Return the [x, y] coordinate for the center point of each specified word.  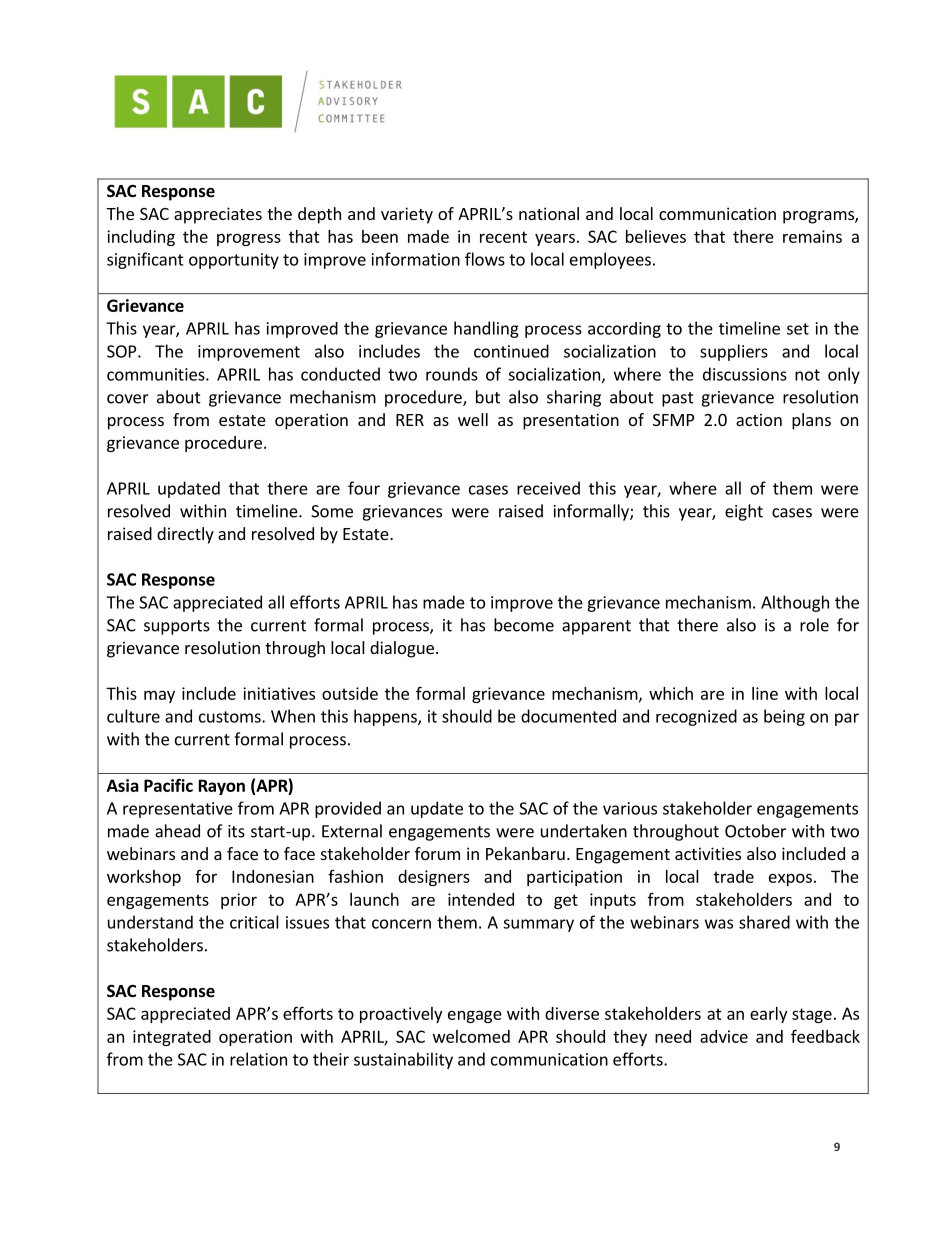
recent [503, 237]
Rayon [222, 787]
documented [568, 716]
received [548, 488]
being [784, 717]
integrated [172, 1038]
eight [744, 512]
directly [185, 535]
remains [812, 236]
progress [249, 239]
